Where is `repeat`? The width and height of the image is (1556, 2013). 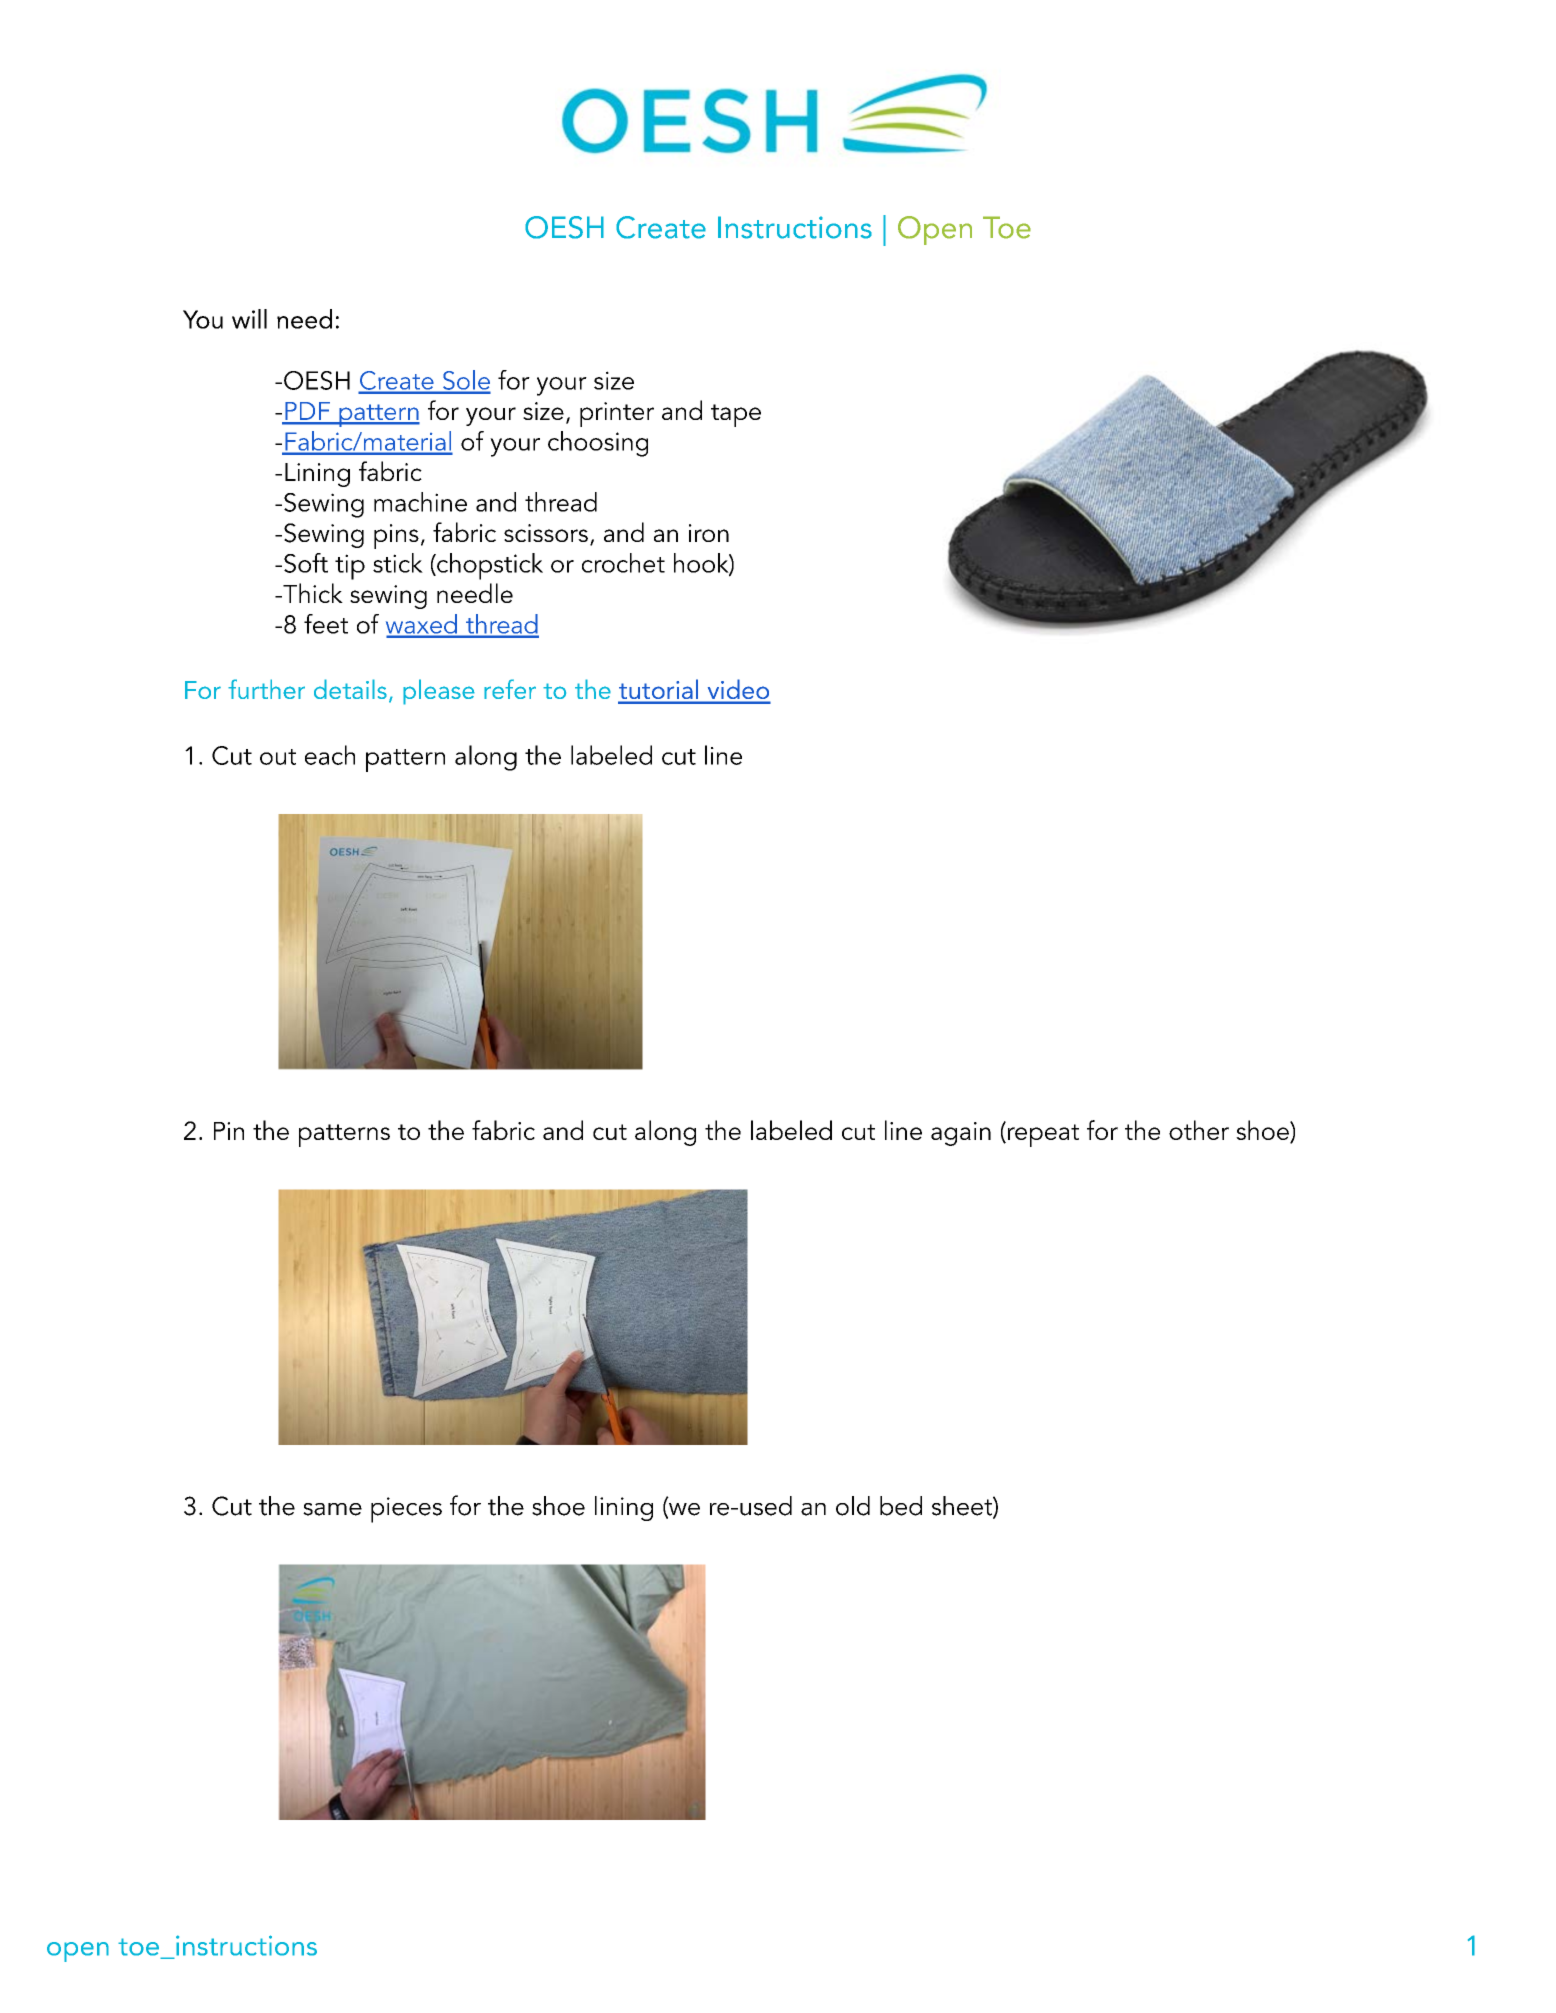 repeat is located at coordinates (1043, 1135).
